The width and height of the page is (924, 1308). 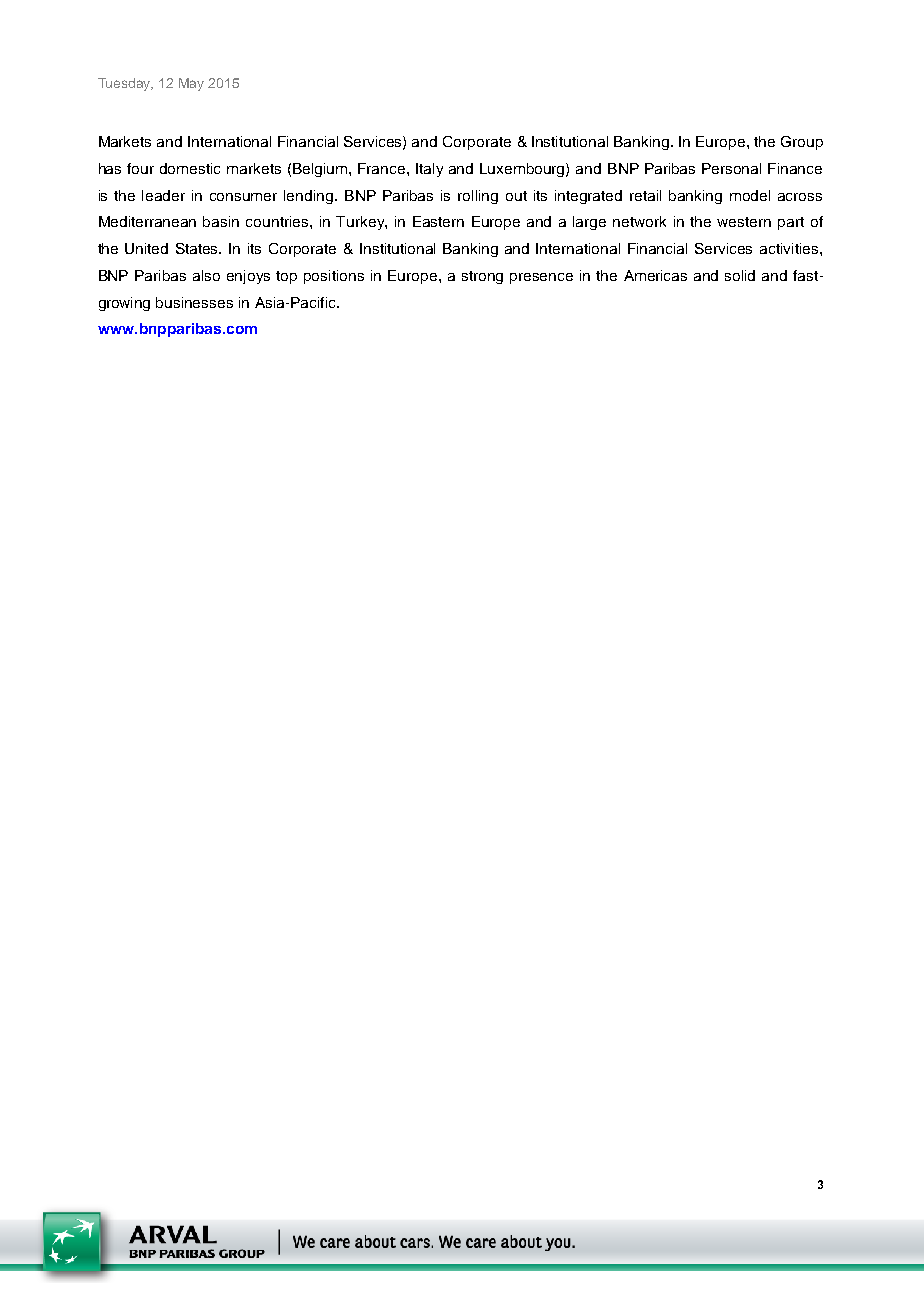 I want to click on May, so click(x=191, y=84).
